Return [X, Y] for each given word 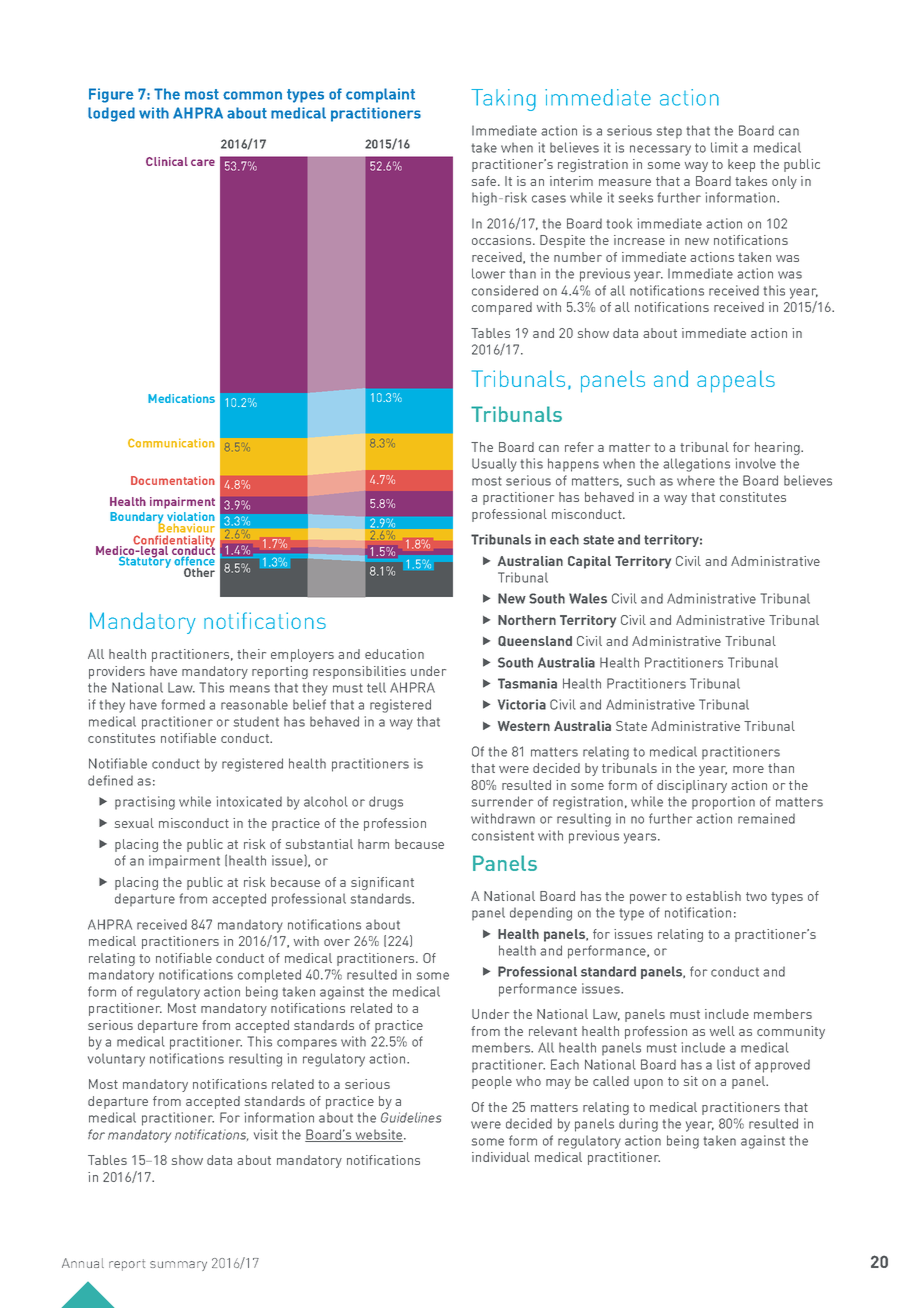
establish [713, 896]
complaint [380, 95]
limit [724, 147]
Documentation [173, 480]
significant [382, 883]
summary [178, 1266]
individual [501, 1157]
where [696, 480]
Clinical [167, 161]
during [638, 1125]
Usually [494, 465]
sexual [134, 823]
